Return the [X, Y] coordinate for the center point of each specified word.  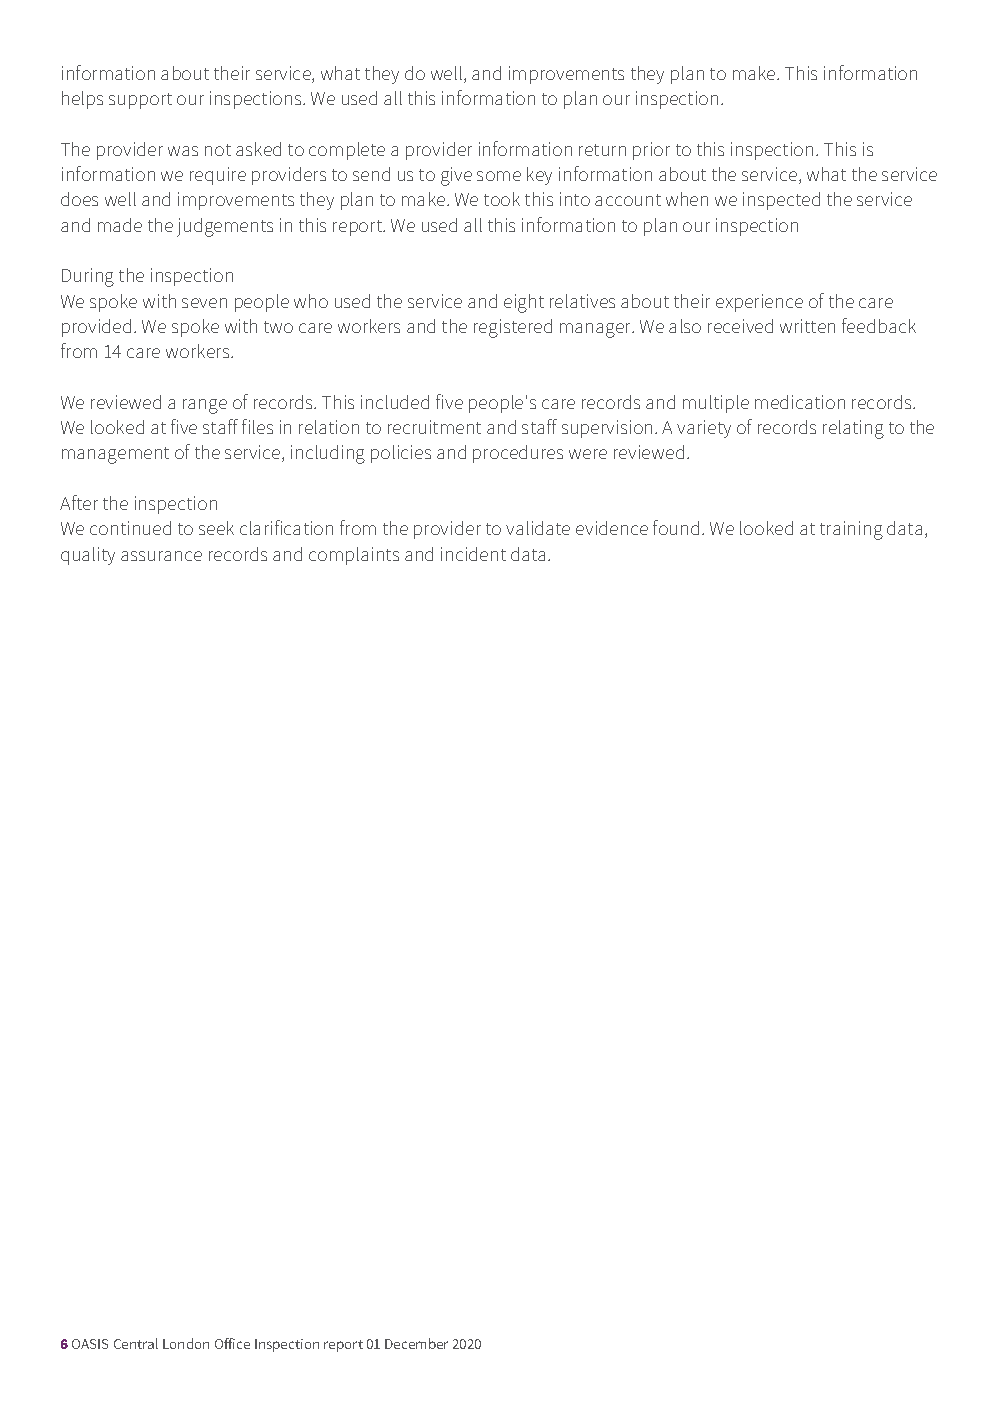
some [499, 176]
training [851, 530]
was [183, 151]
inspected [781, 201]
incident [473, 554]
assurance [161, 556]
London [186, 1343]
